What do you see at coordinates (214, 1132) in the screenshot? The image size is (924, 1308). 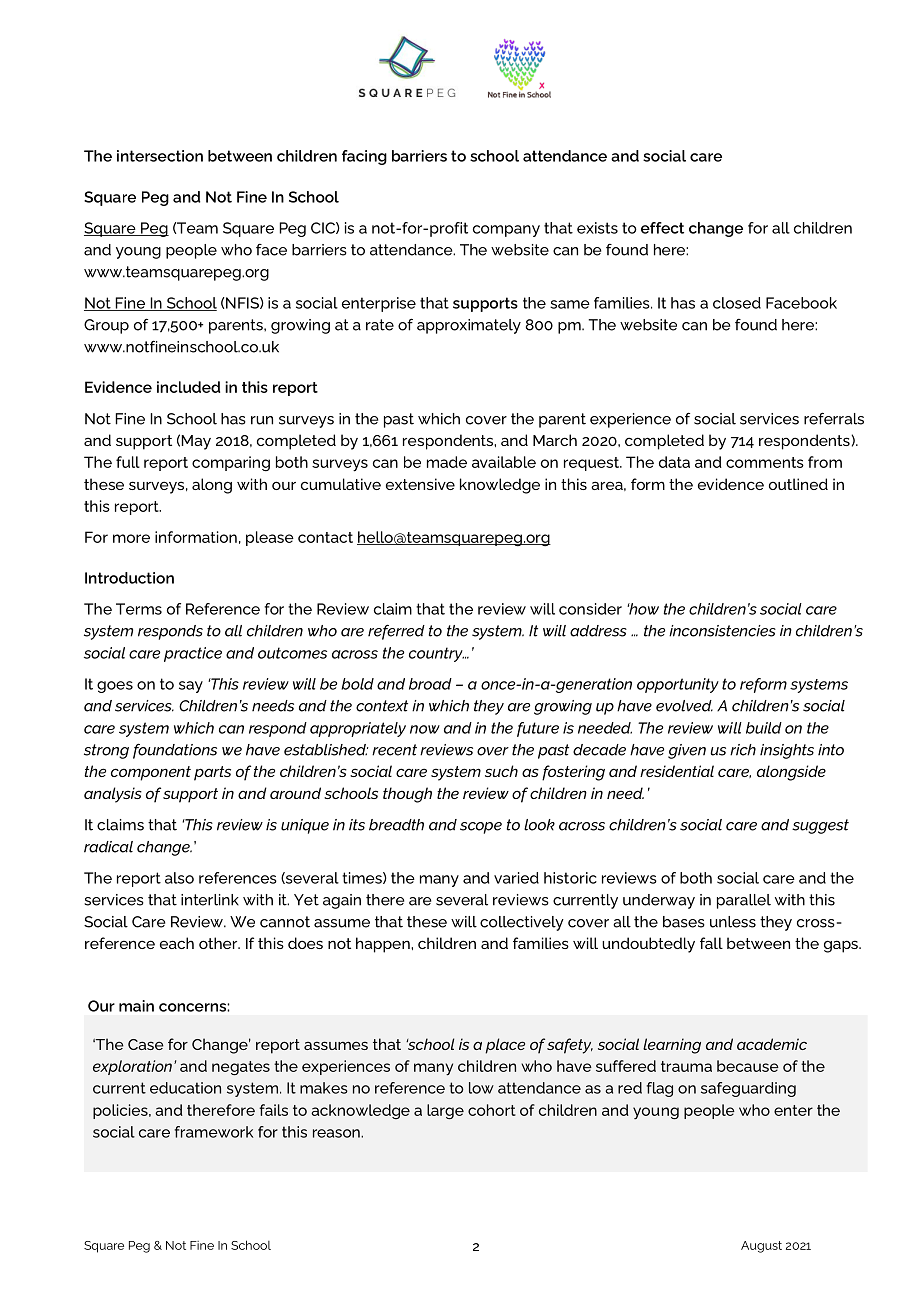 I see `framework` at bounding box center [214, 1132].
